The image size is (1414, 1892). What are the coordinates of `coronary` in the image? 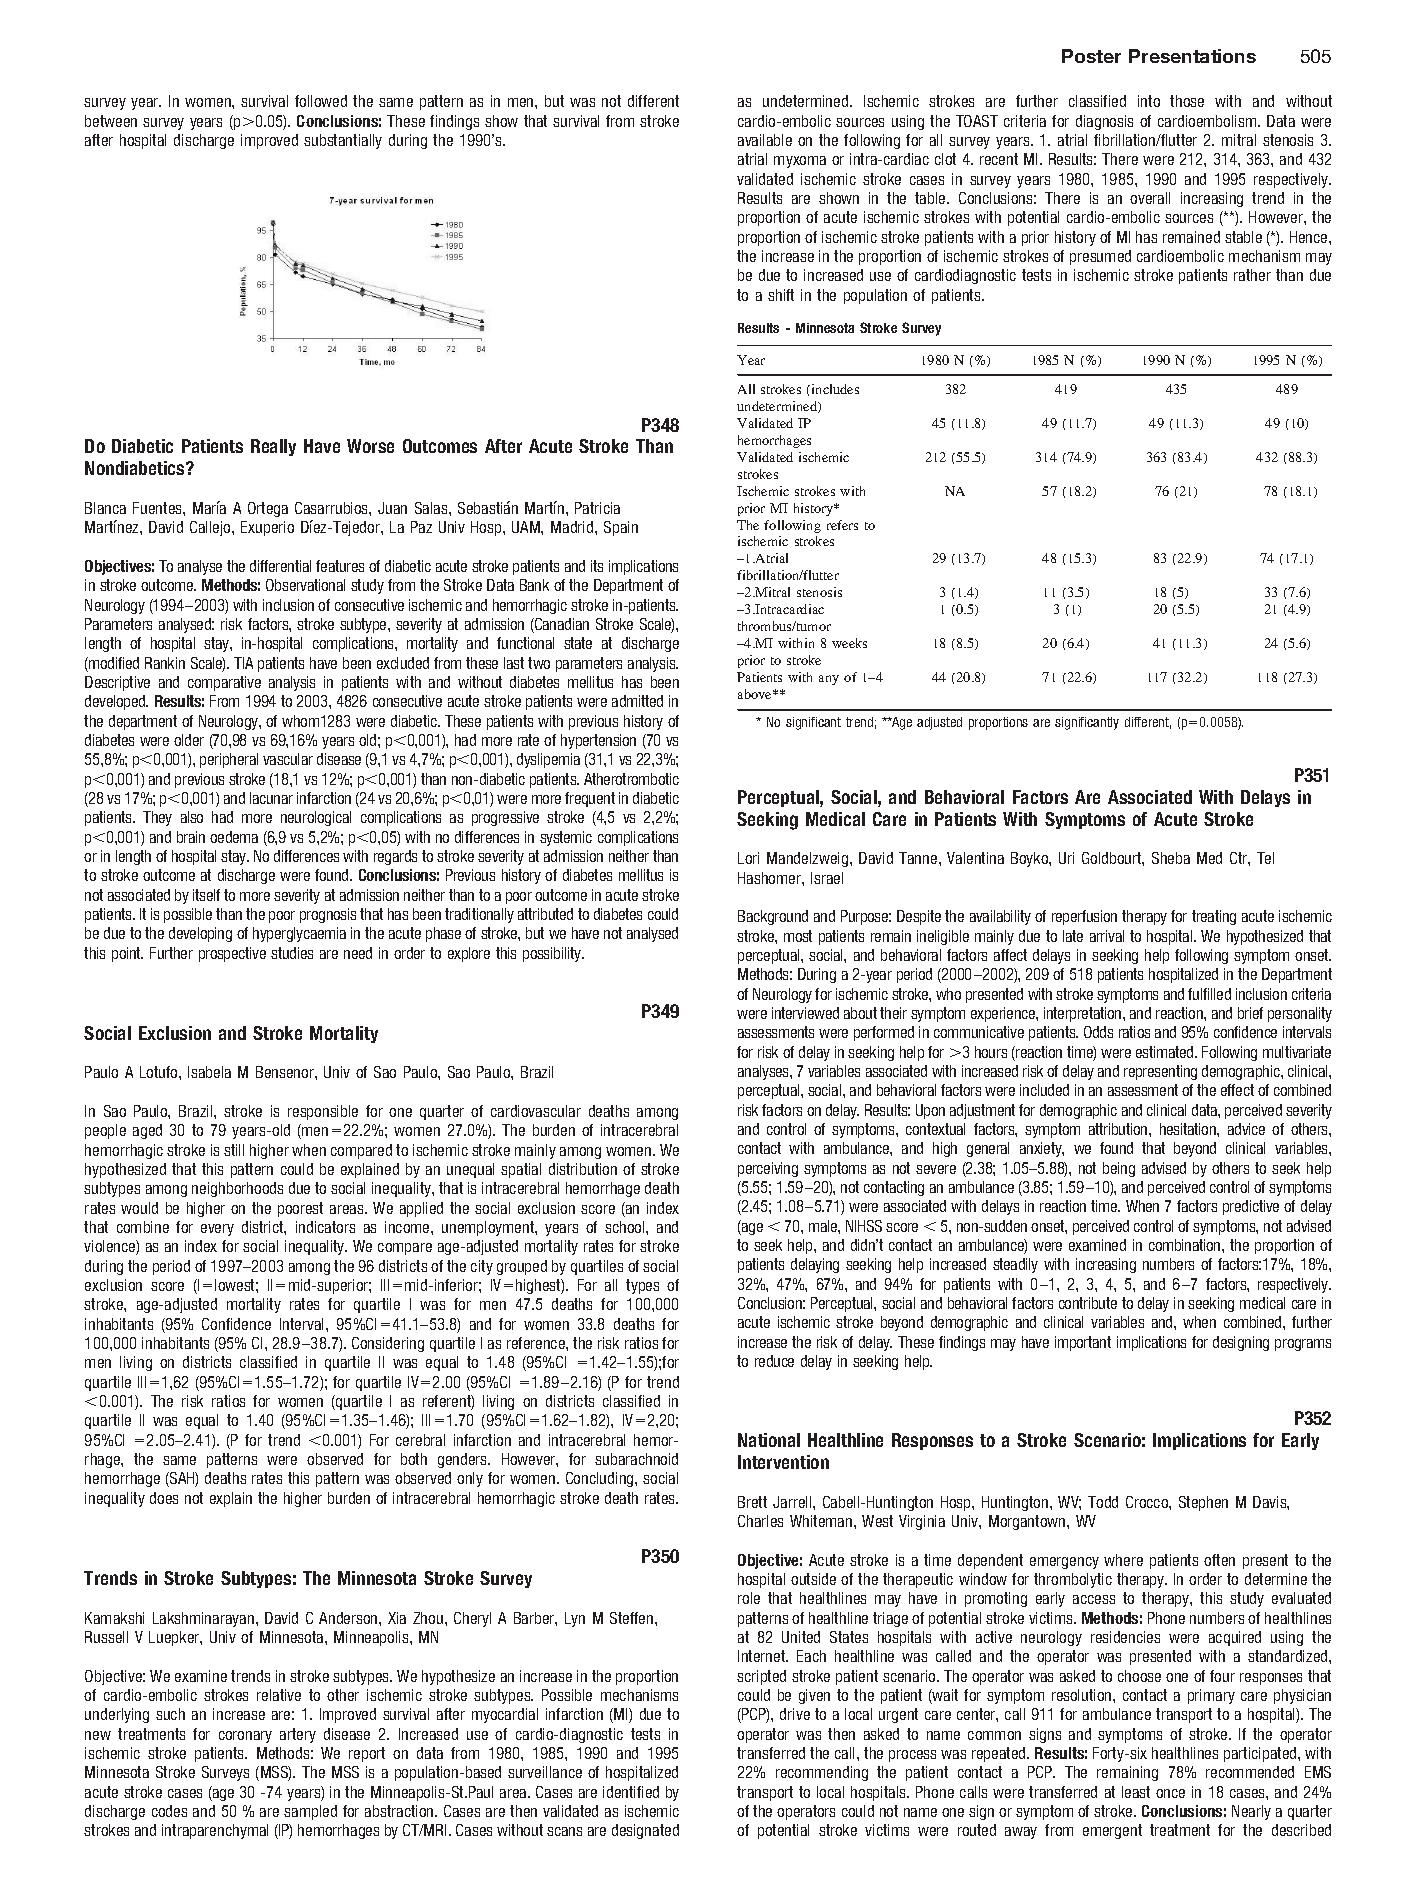 It's located at (245, 1737).
